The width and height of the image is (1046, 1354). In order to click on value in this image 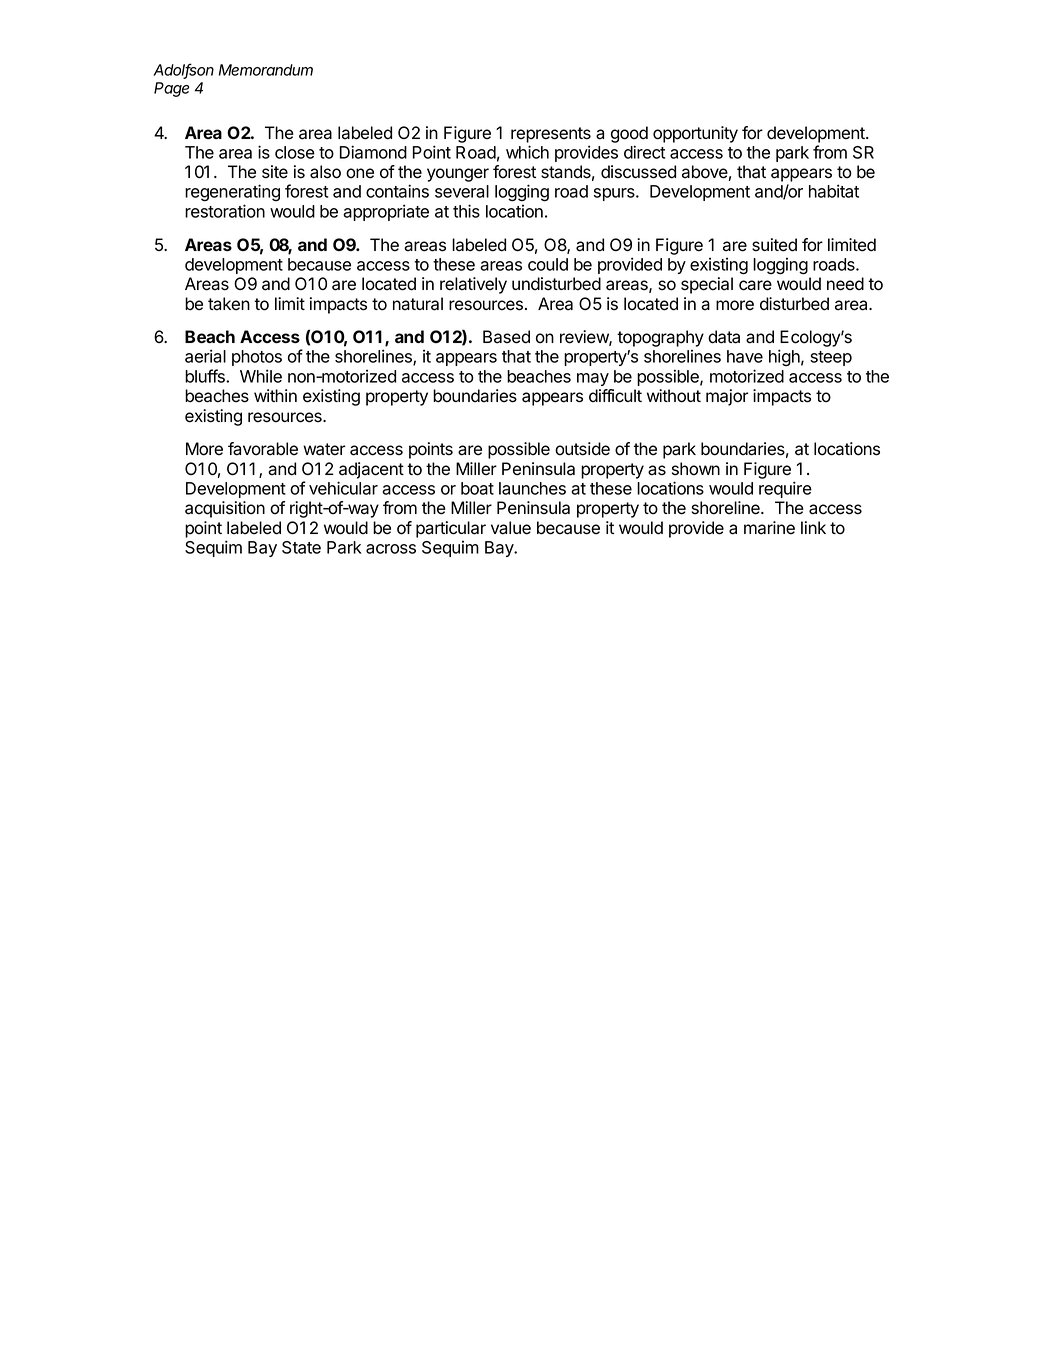, I will do `click(511, 528)`.
